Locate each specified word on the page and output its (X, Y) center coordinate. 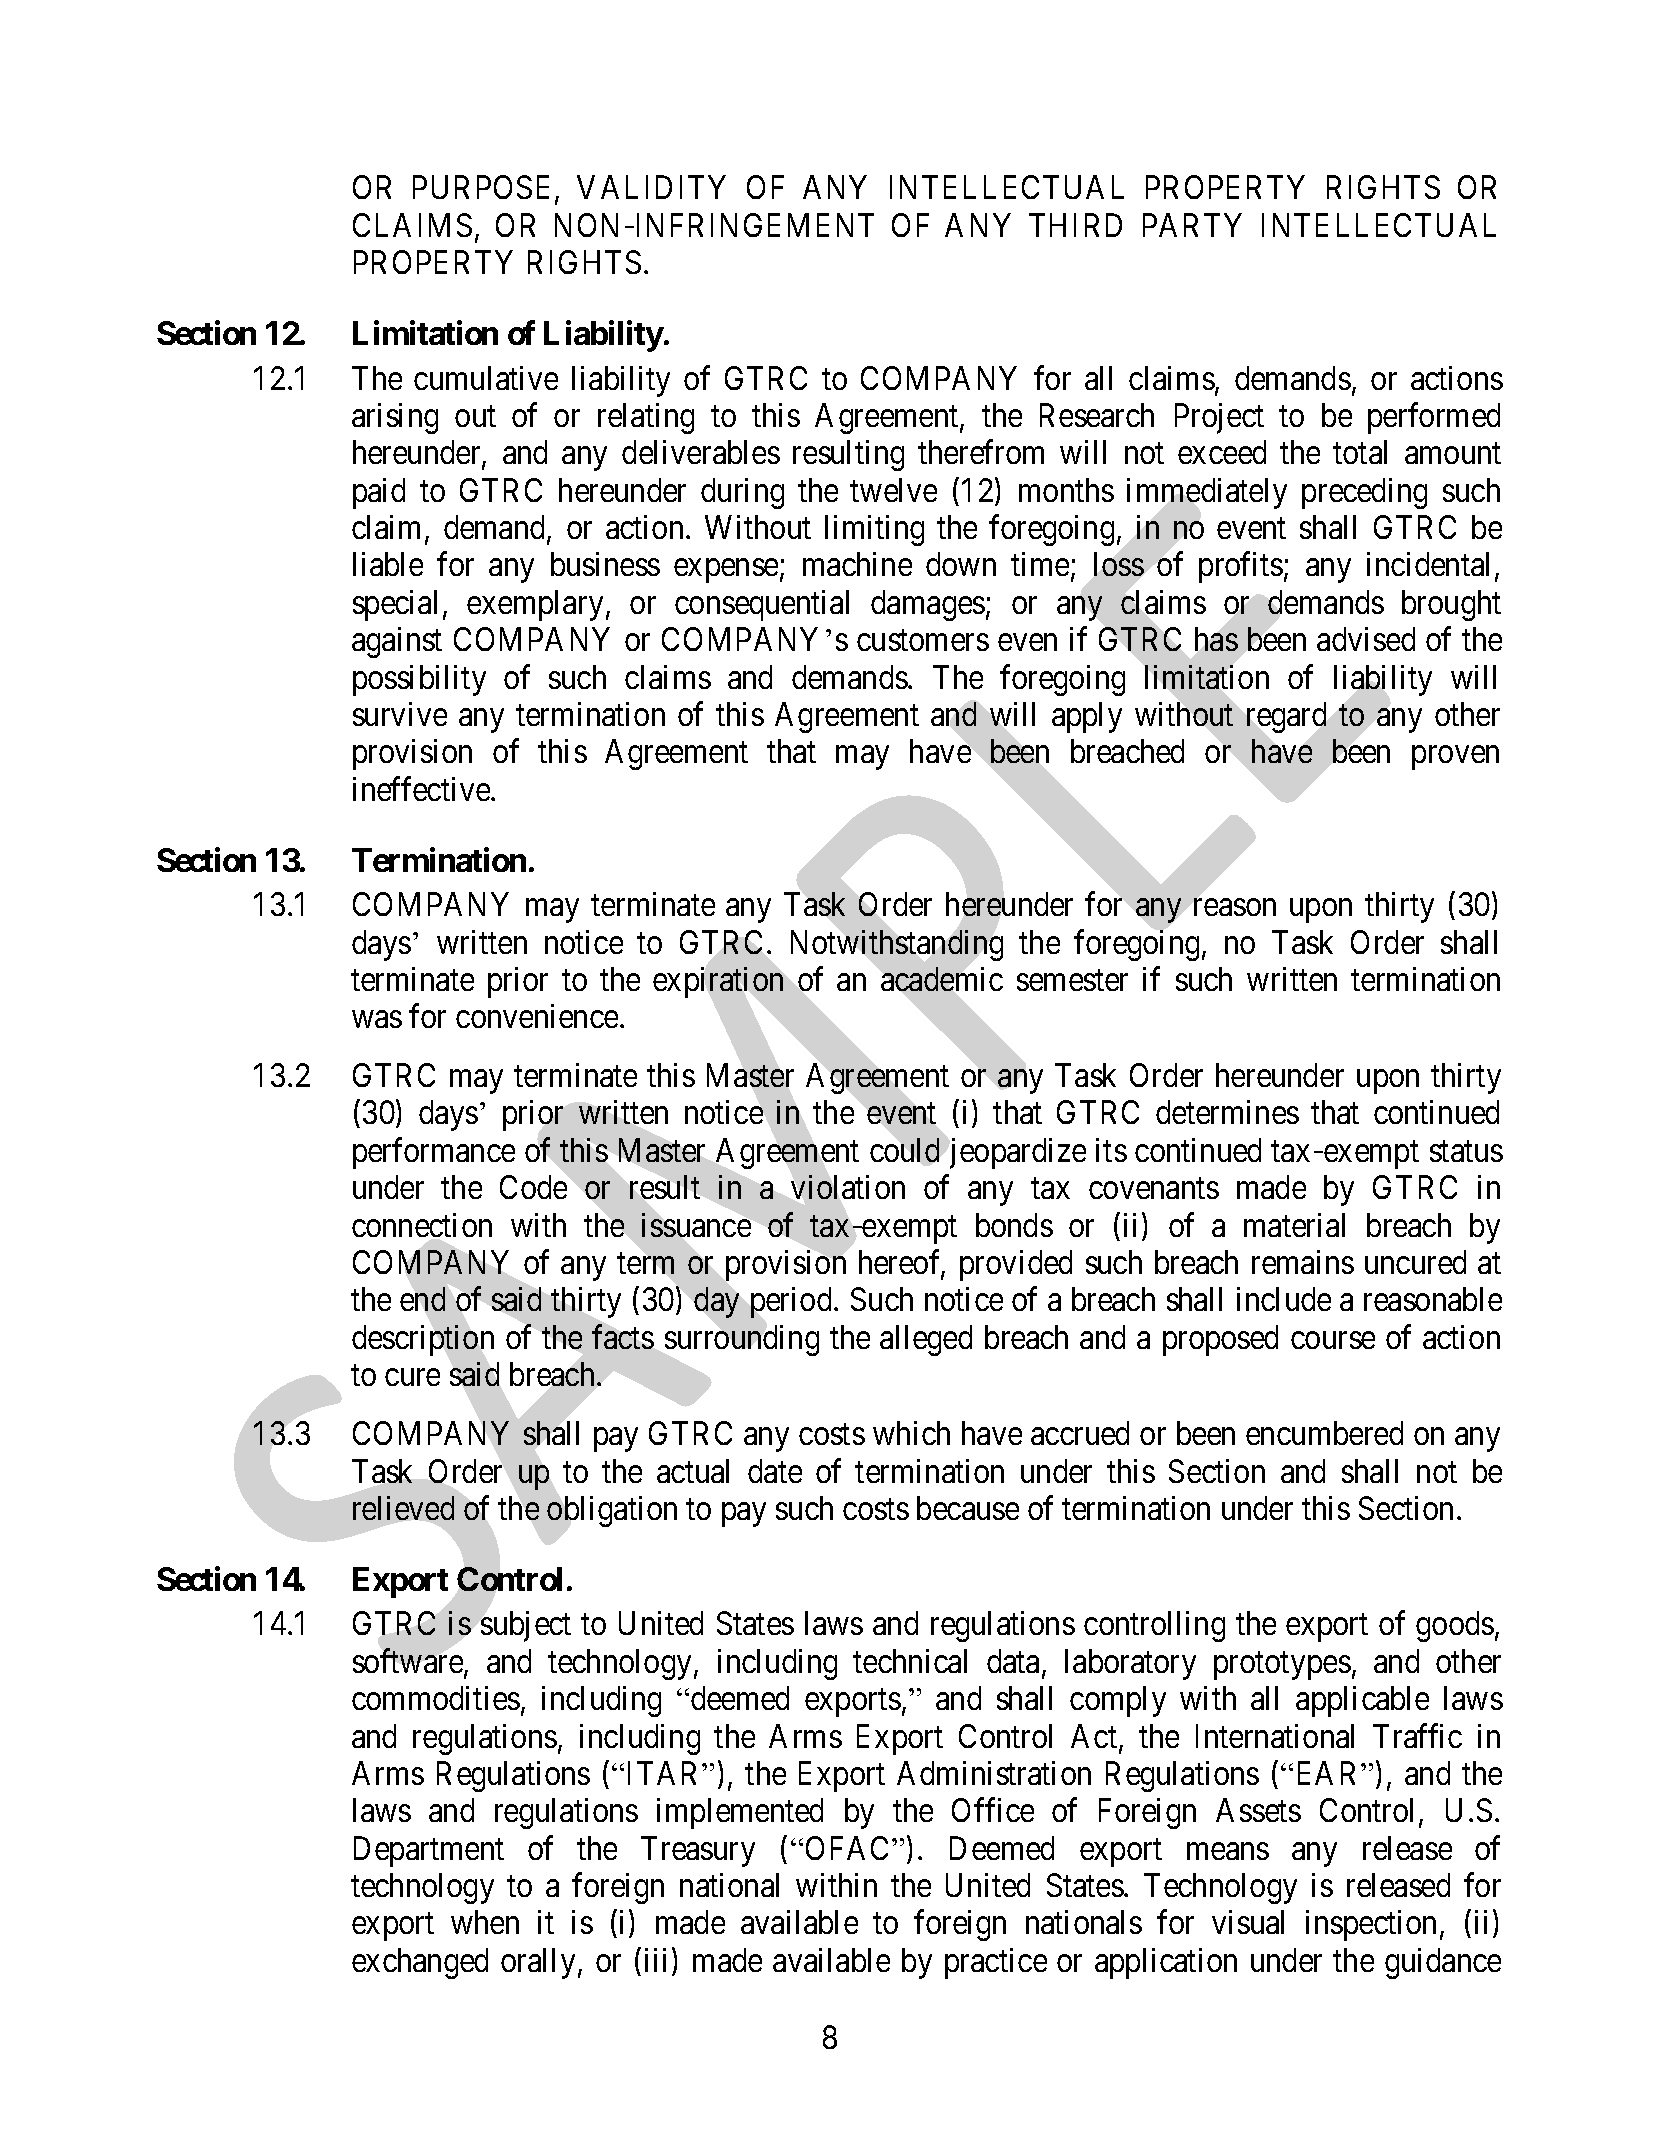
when (485, 1922)
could (904, 1150)
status (1466, 1151)
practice (996, 1963)
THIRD (1075, 225)
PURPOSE (484, 189)
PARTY (1192, 225)
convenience (537, 1016)
